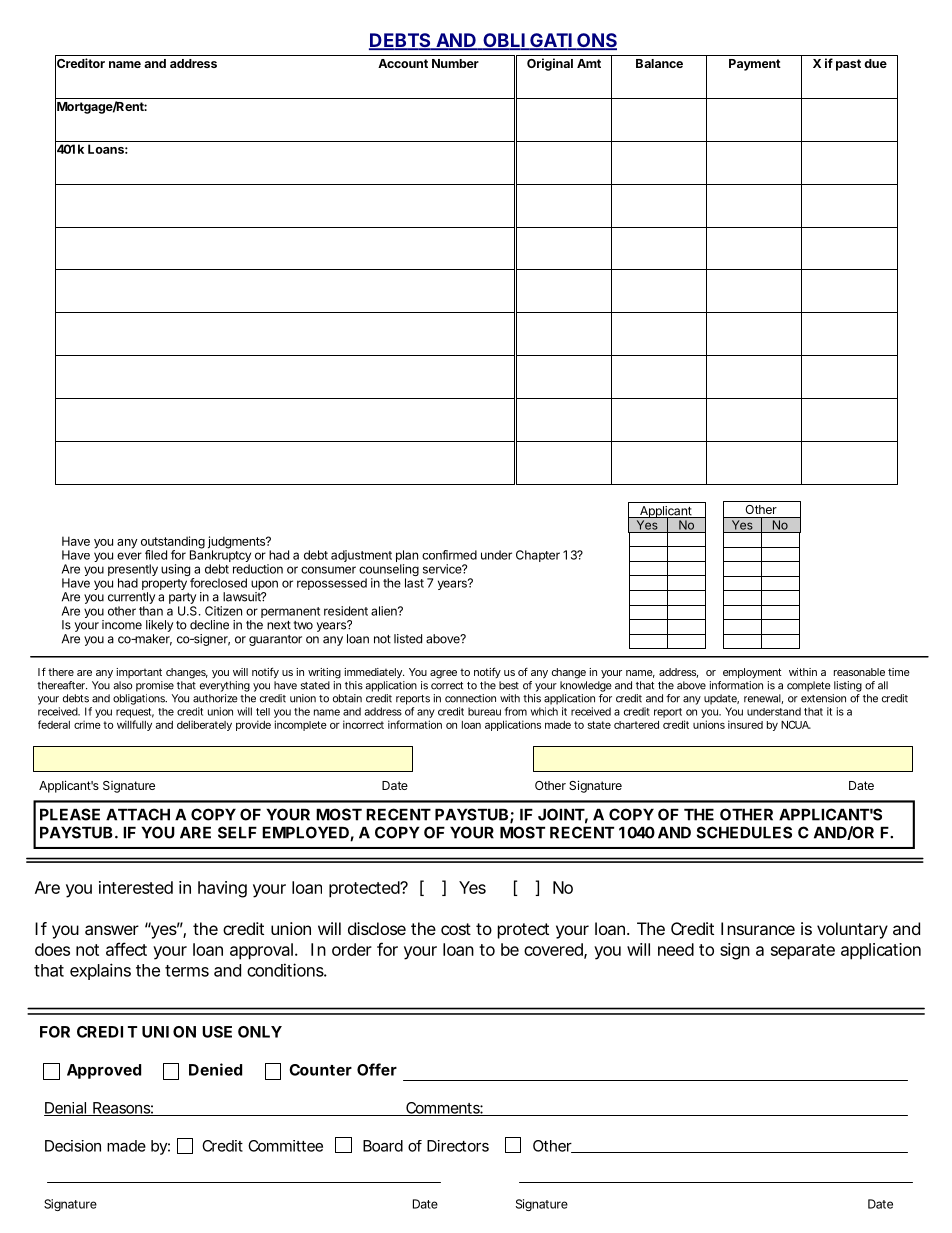 Image resolution: width=952 pixels, height=1233 pixels. I want to click on Directors, so click(458, 1146).
